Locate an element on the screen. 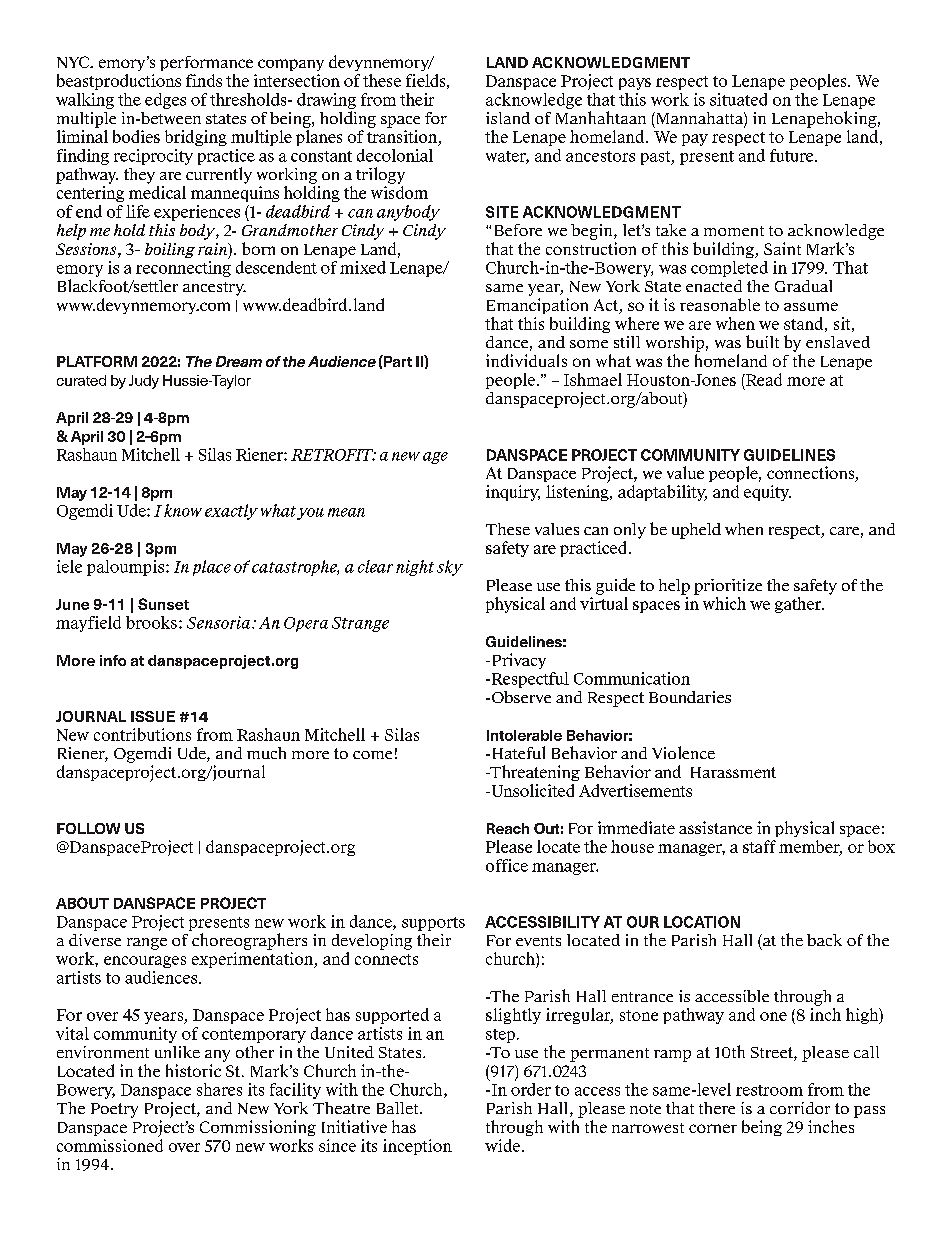  FOLLOW is located at coordinates (88, 828).
